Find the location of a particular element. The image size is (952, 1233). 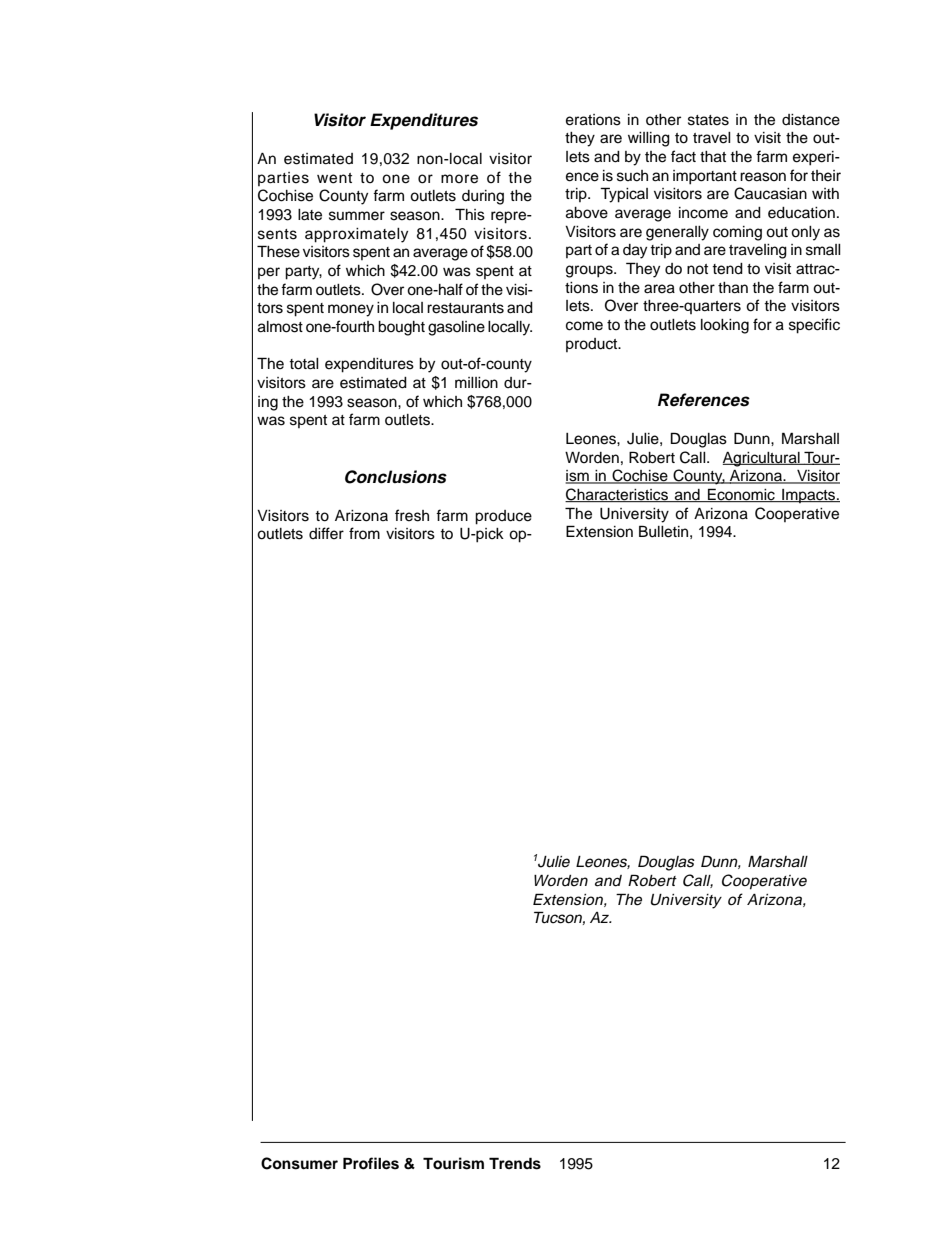

looking is located at coordinates (725, 326).
